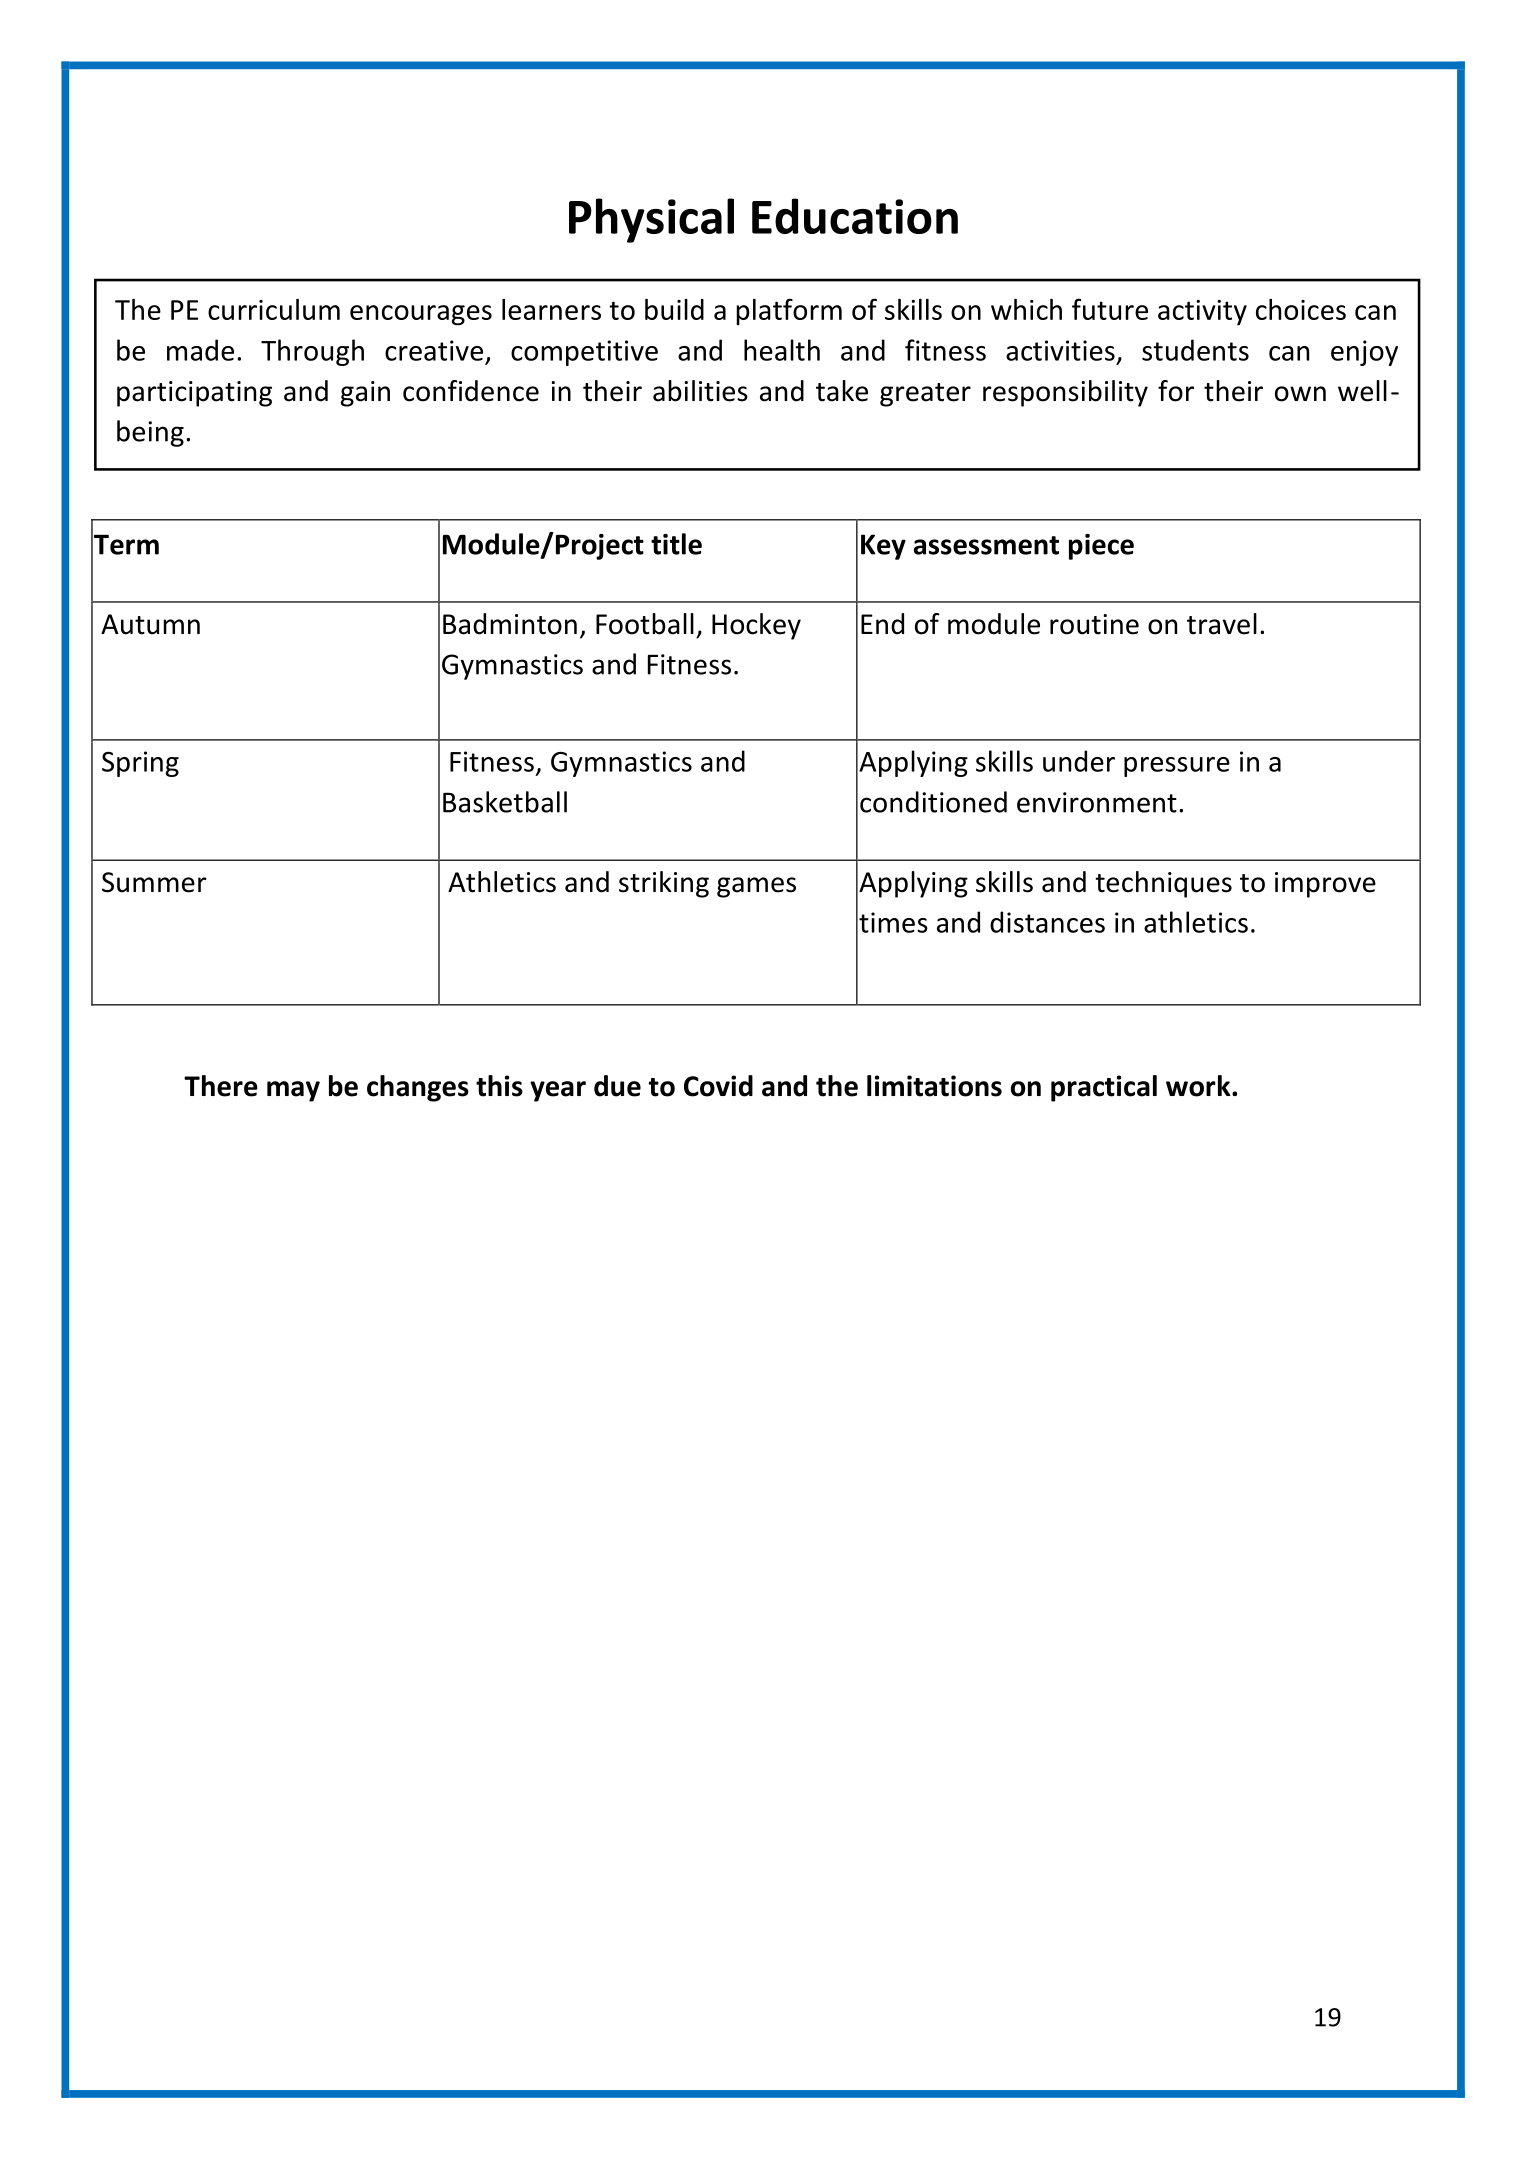 The height and width of the image is (2159, 1526). What do you see at coordinates (1177, 767) in the image?
I see `pressure` at bounding box center [1177, 767].
